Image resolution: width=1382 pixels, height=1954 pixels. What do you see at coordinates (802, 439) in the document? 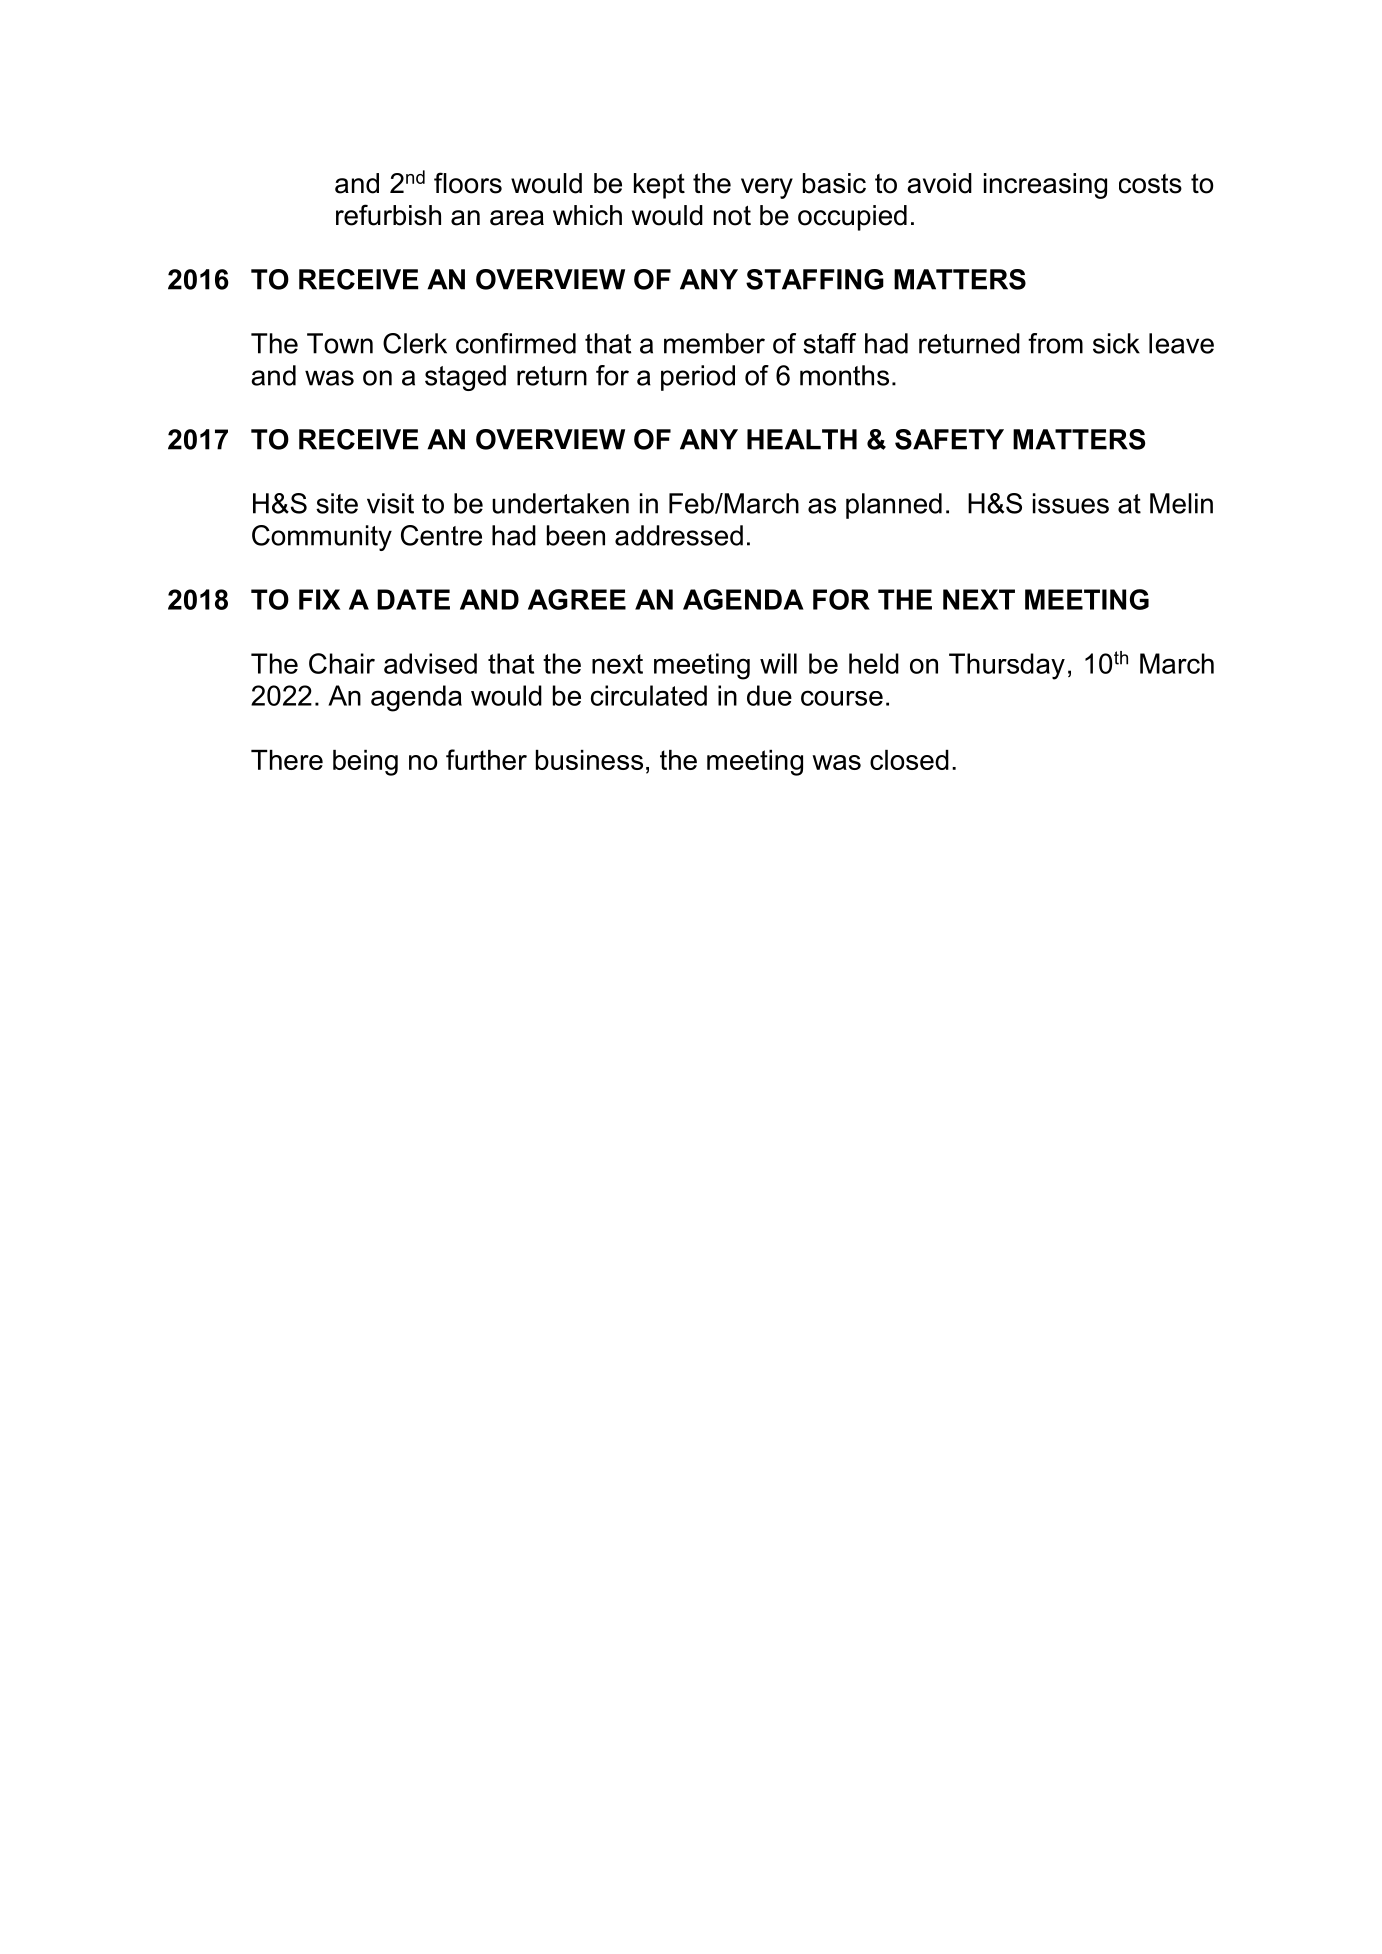
I see `HEALTH` at bounding box center [802, 439].
